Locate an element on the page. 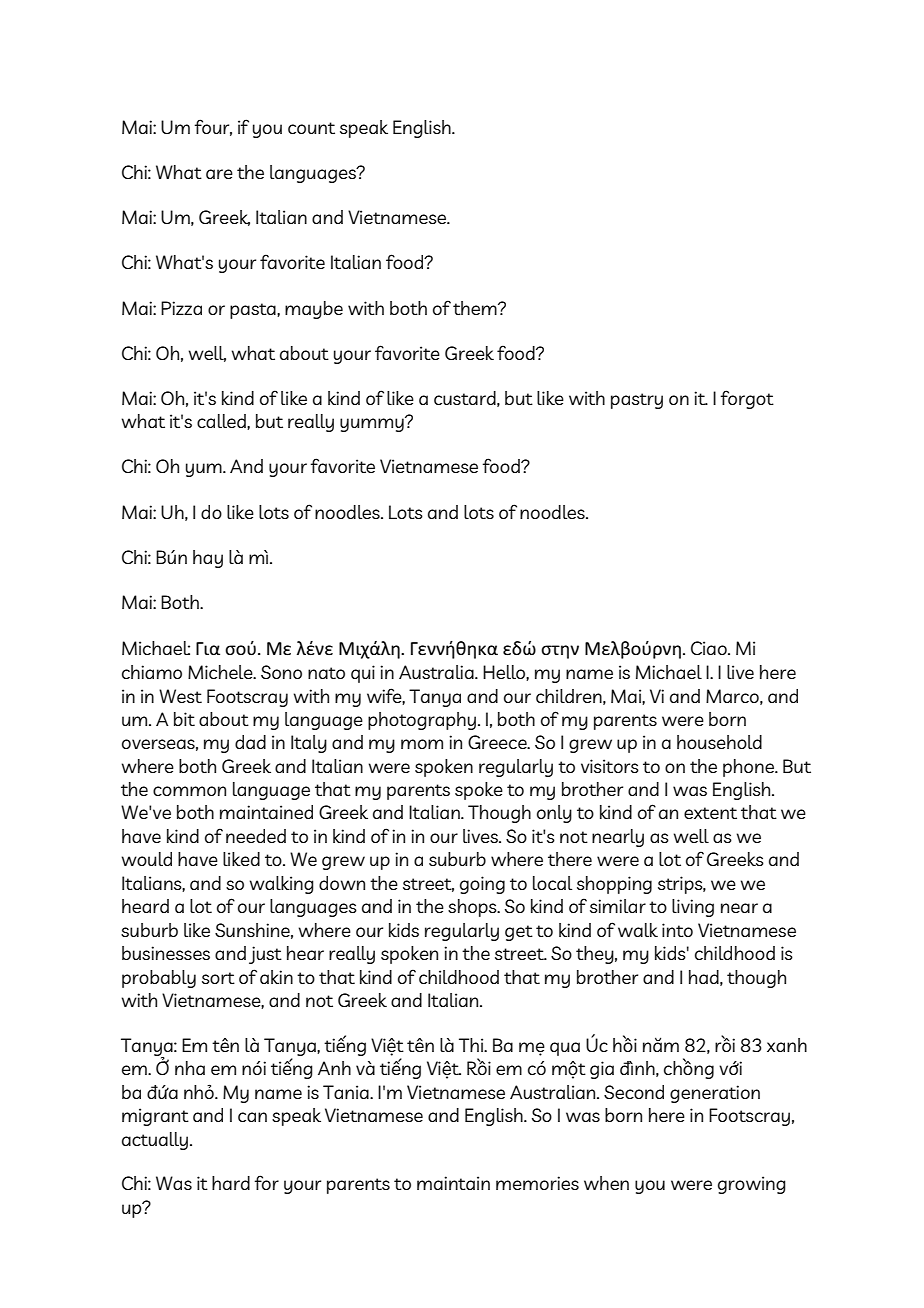  Michele is located at coordinates (221, 672).
